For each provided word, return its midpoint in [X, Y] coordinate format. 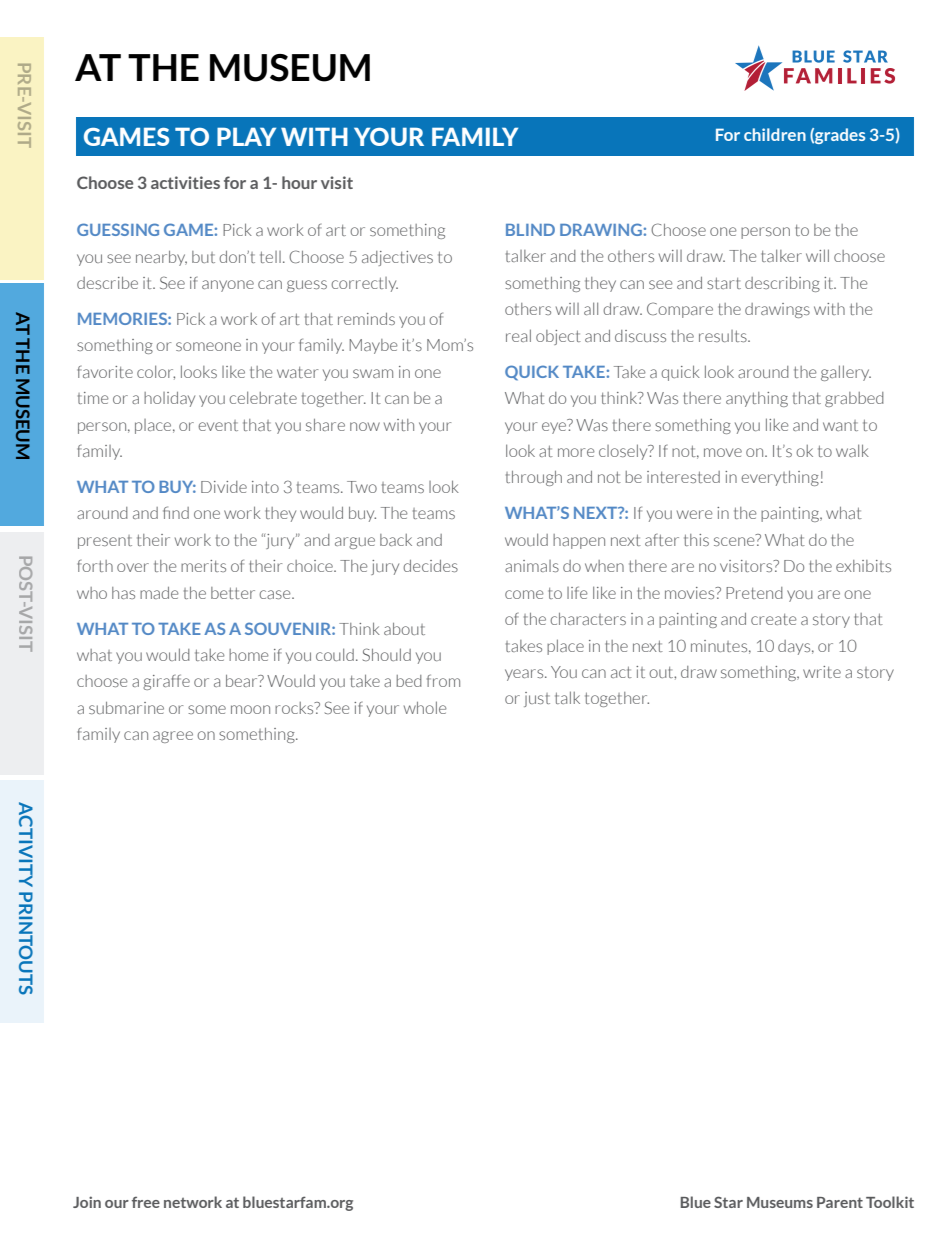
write [822, 672]
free [146, 1202]
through [534, 478]
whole [425, 707]
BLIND [530, 230]
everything [780, 478]
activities [185, 182]
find [176, 512]
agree [173, 737]
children [775, 134]
